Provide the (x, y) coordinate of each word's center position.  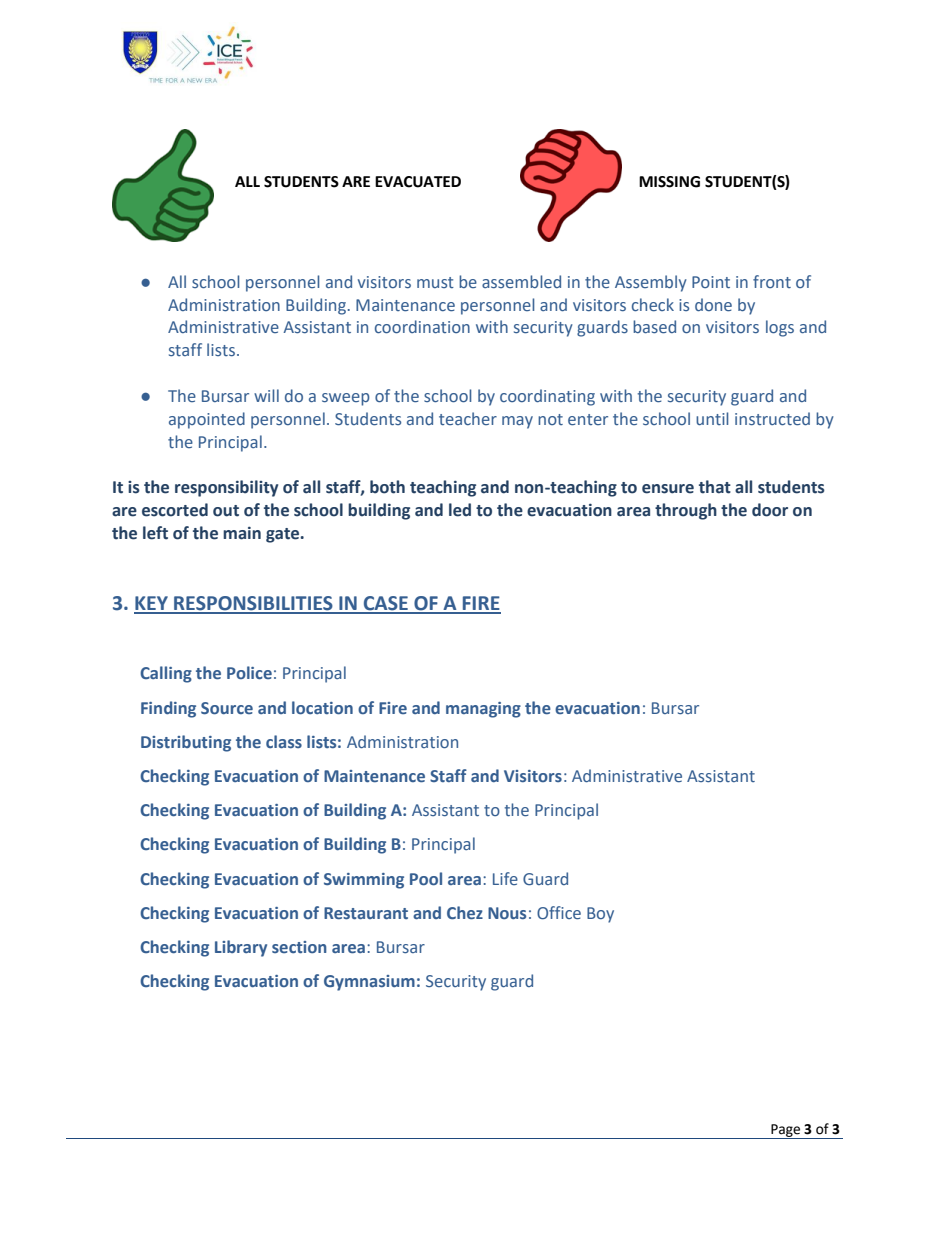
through (686, 511)
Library (241, 948)
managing (483, 710)
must (435, 282)
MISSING (669, 182)
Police (249, 672)
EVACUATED (418, 182)
